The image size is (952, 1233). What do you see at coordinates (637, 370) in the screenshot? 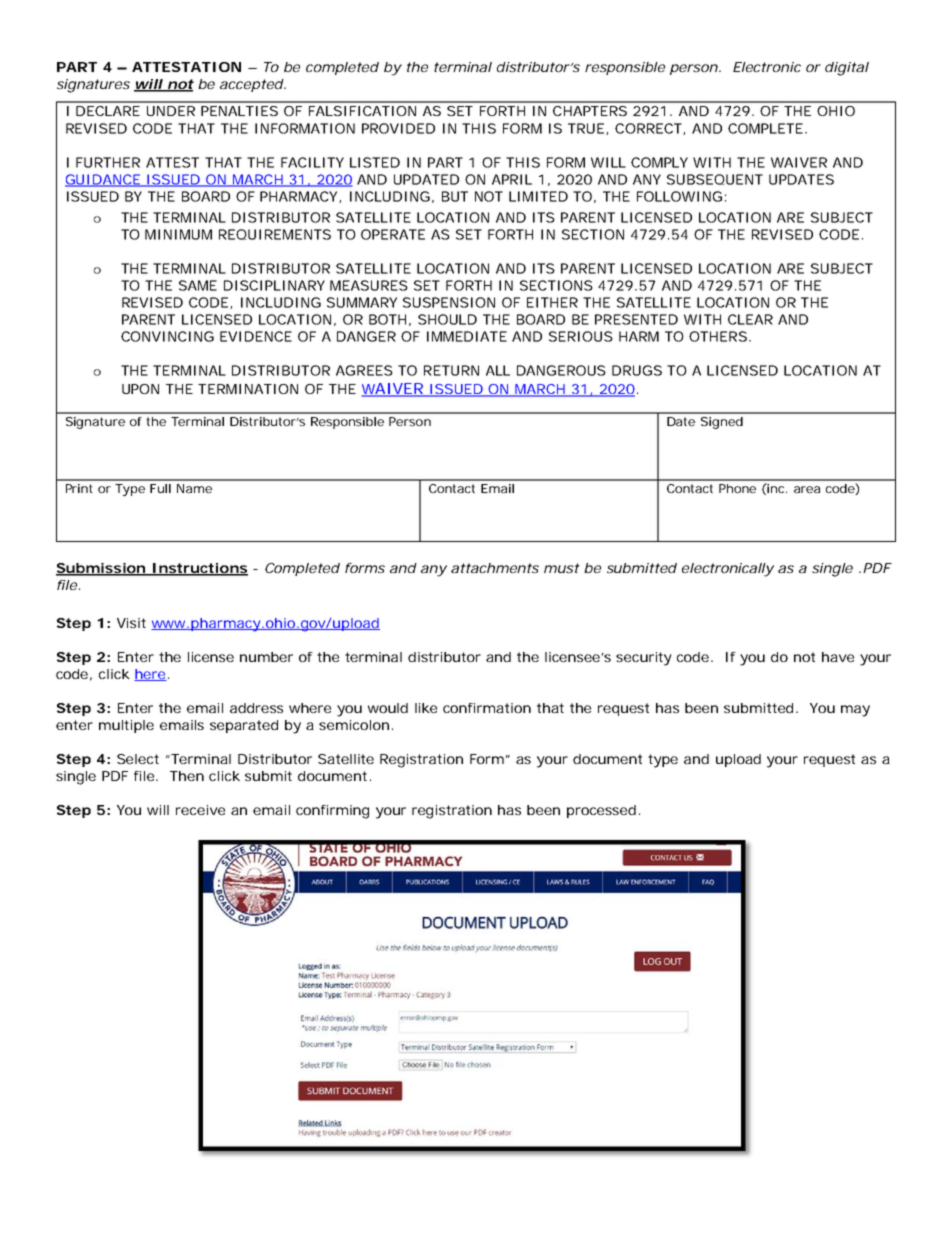
I see `DRUGS` at bounding box center [637, 370].
